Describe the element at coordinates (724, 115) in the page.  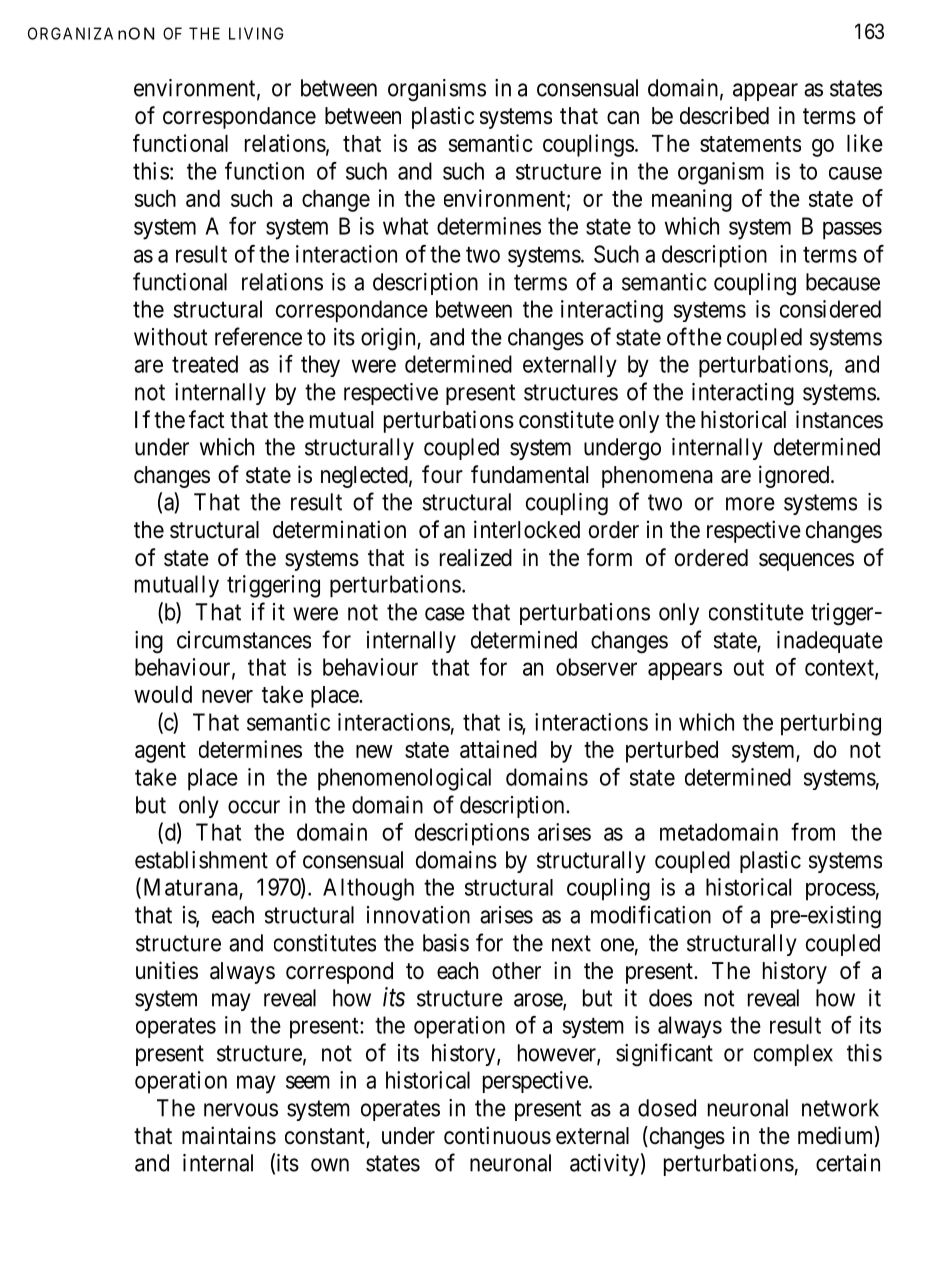
I see `described` at that location.
